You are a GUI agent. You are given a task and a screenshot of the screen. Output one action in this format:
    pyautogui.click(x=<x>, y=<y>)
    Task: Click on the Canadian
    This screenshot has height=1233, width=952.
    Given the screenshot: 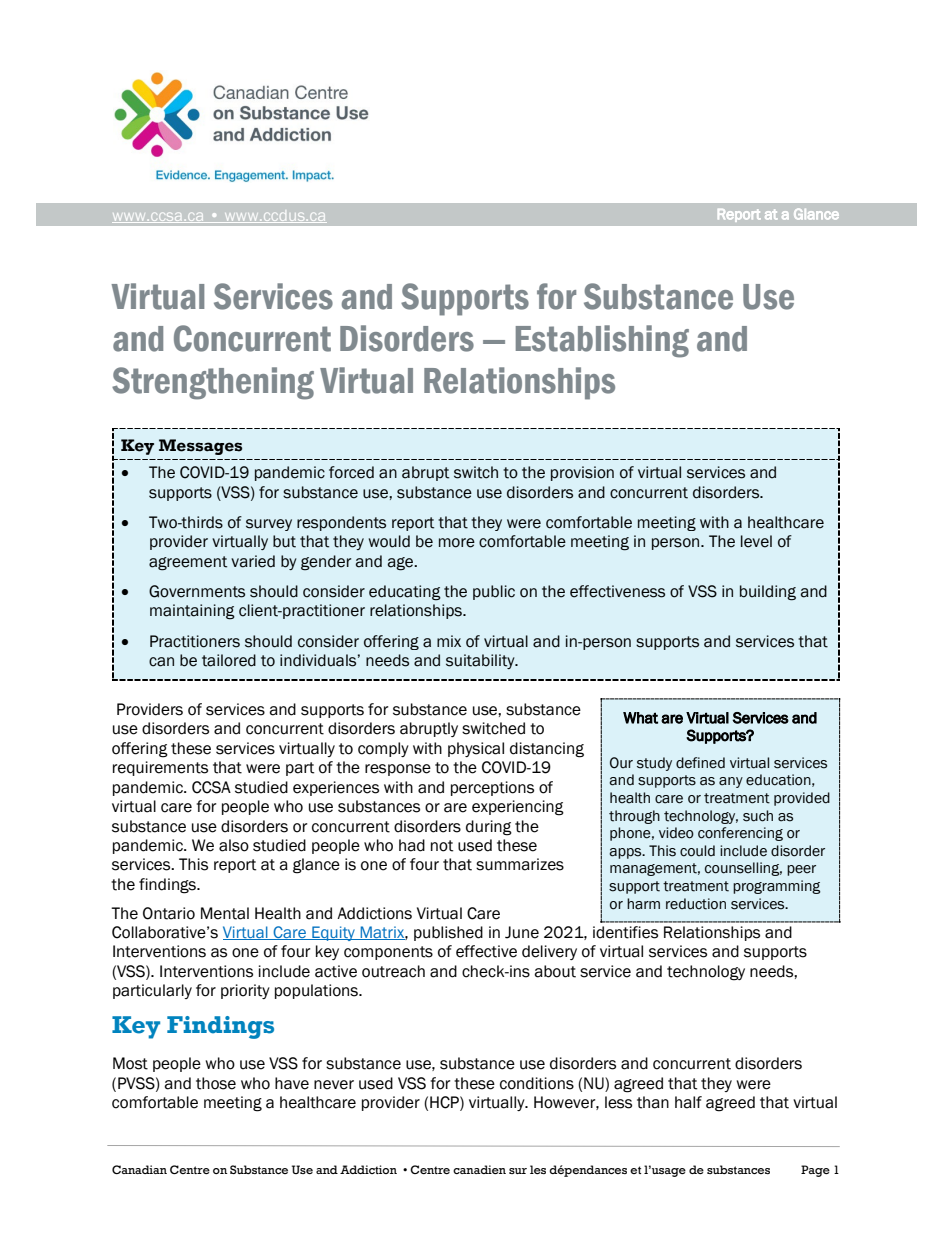 What is the action you would take?
    pyautogui.click(x=139, y=1169)
